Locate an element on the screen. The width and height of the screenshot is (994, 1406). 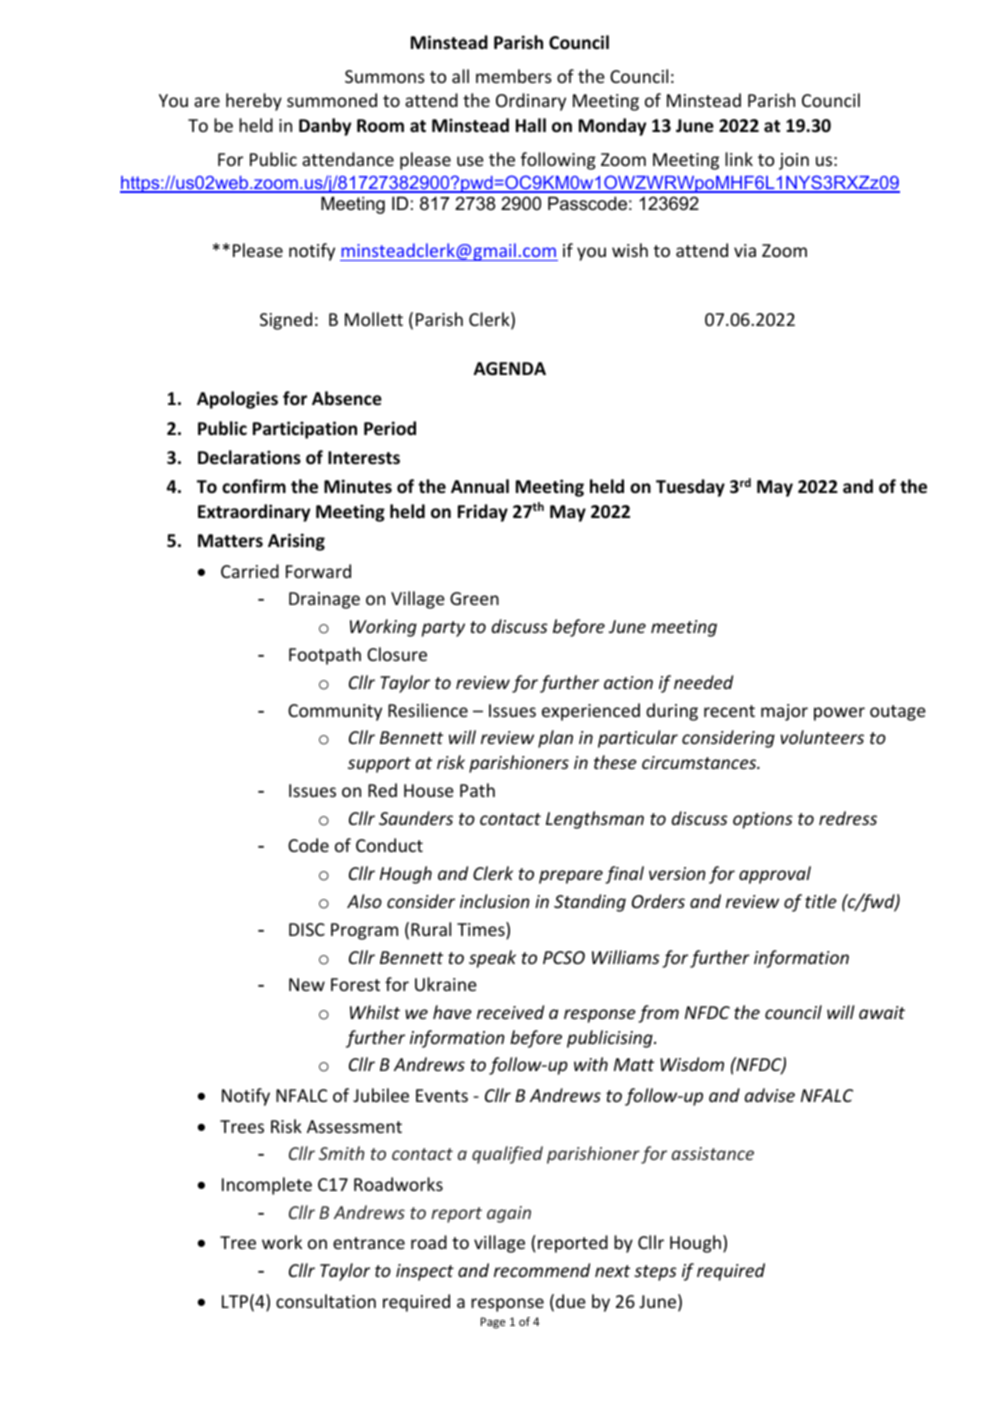
Danby is located at coordinates (325, 127).
